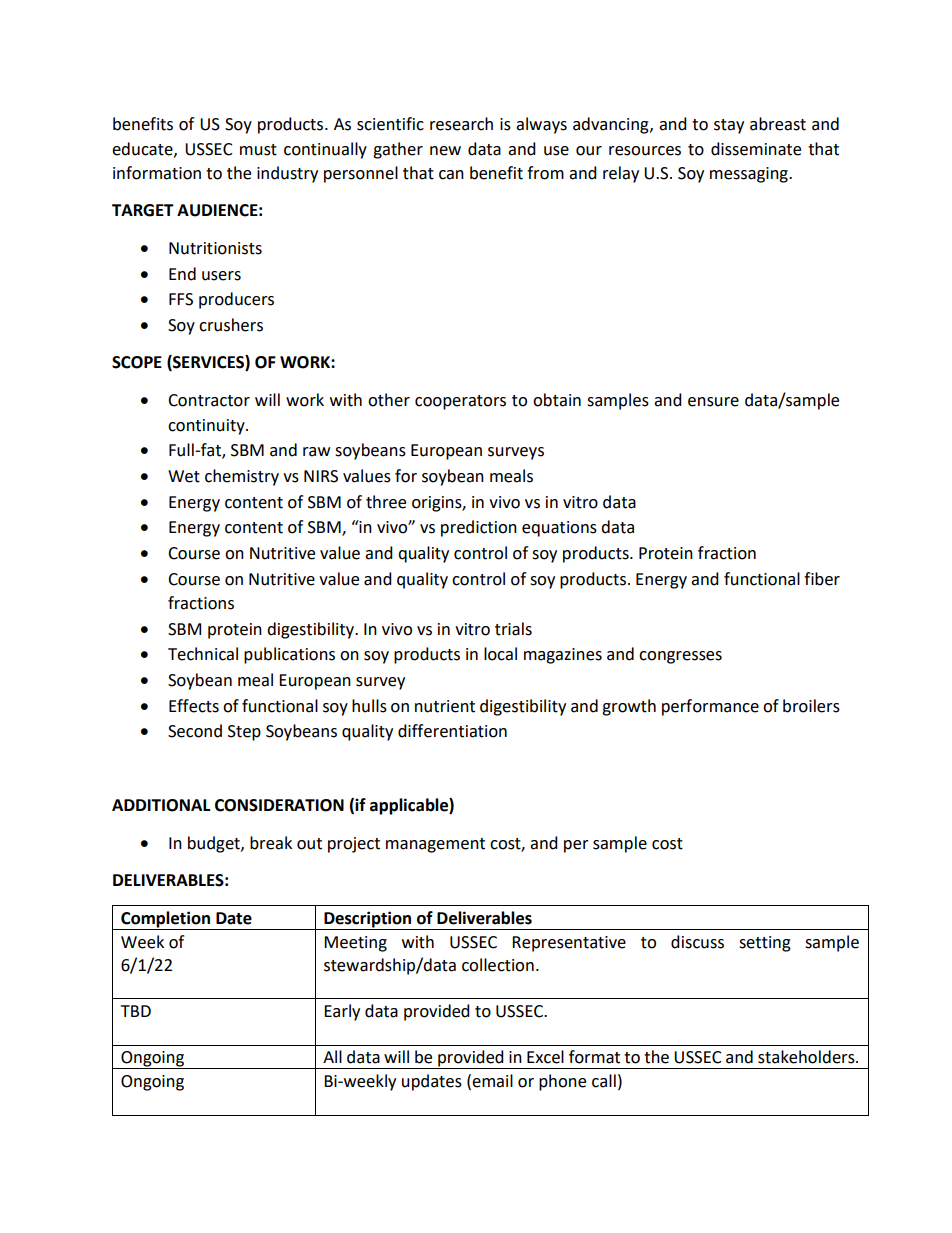 The image size is (952, 1233). Describe the element at coordinates (756, 149) in the screenshot. I see `disseminate` at that location.
